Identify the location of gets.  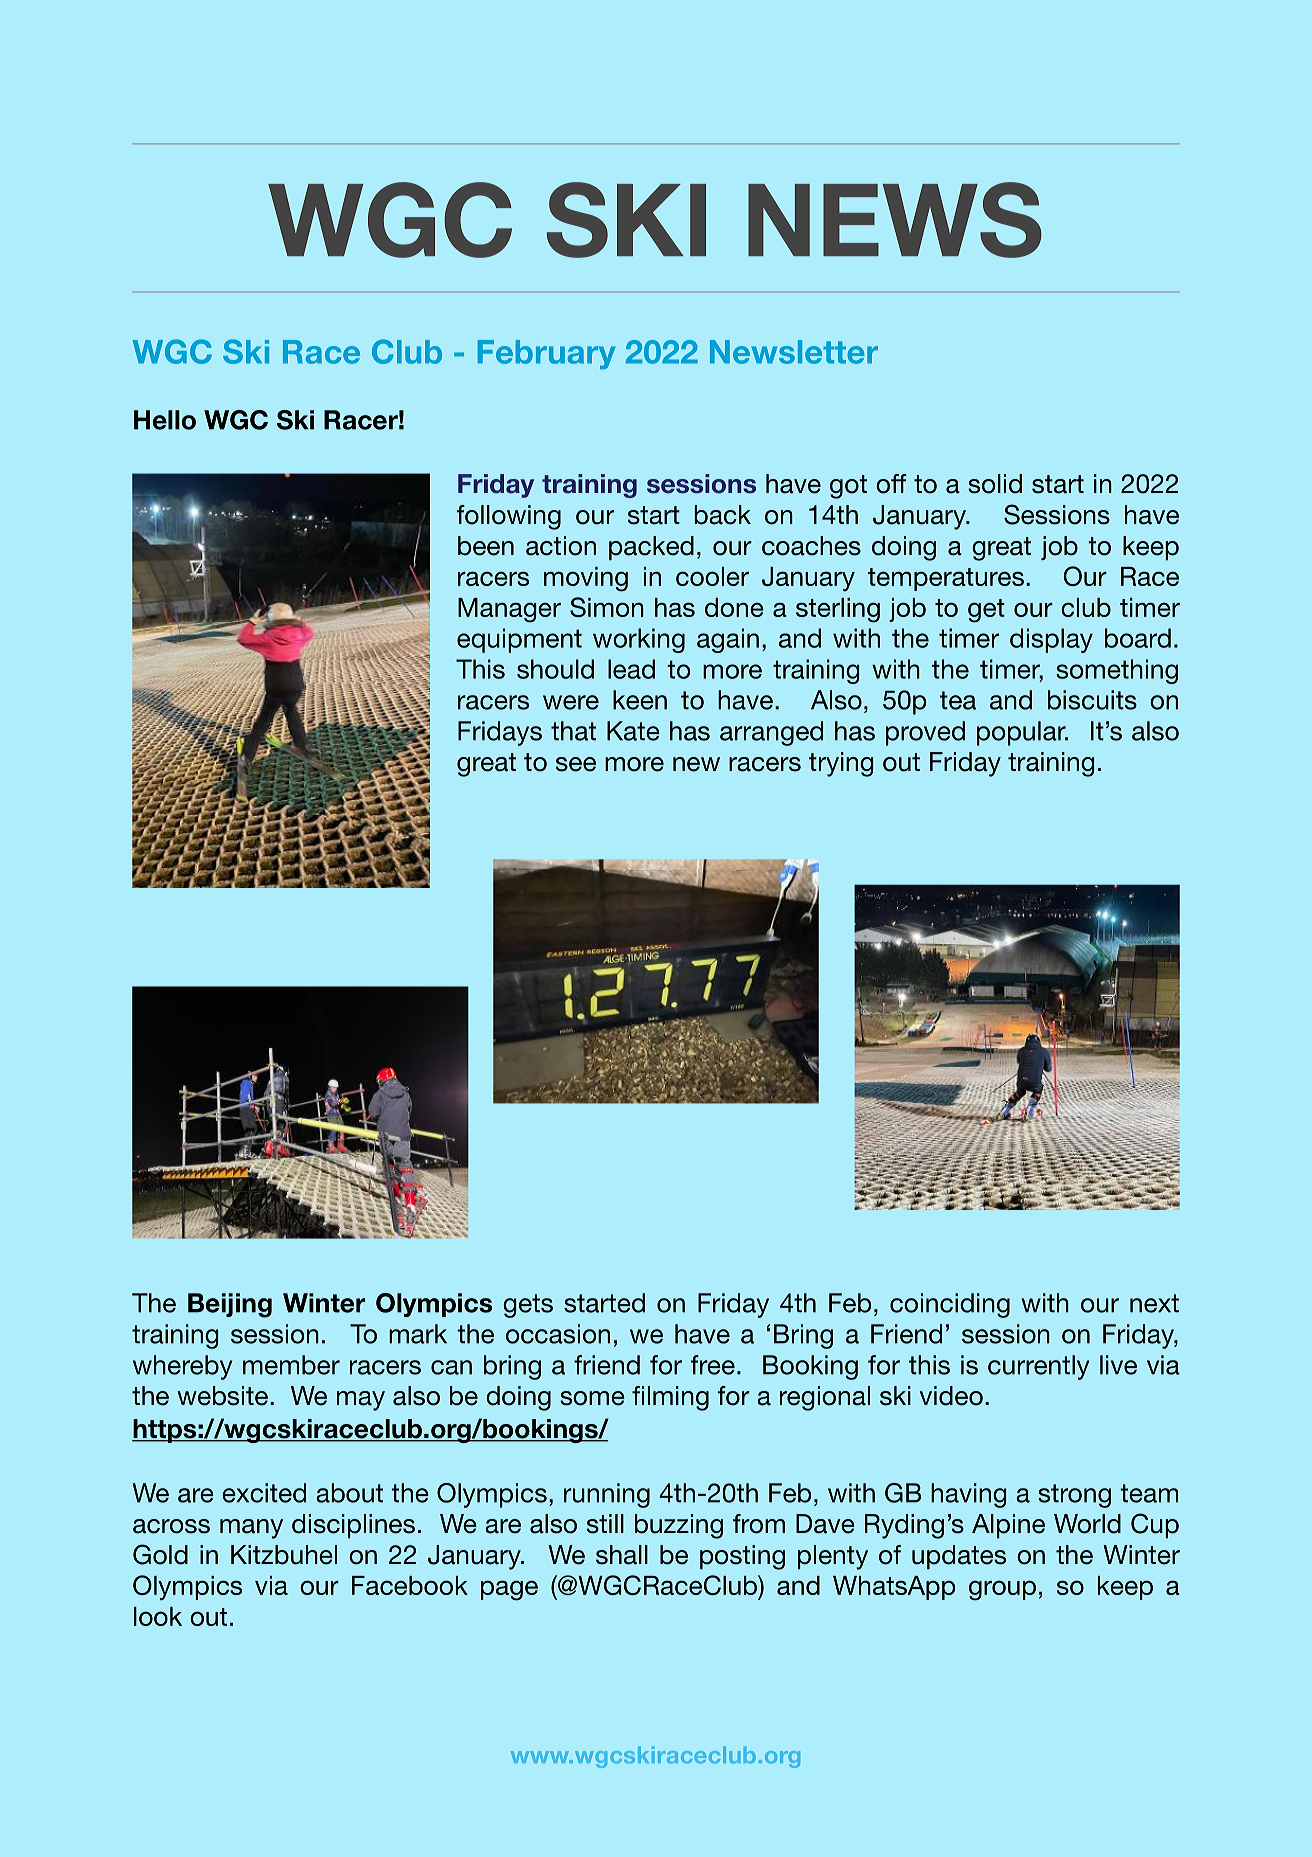
(528, 1306).
